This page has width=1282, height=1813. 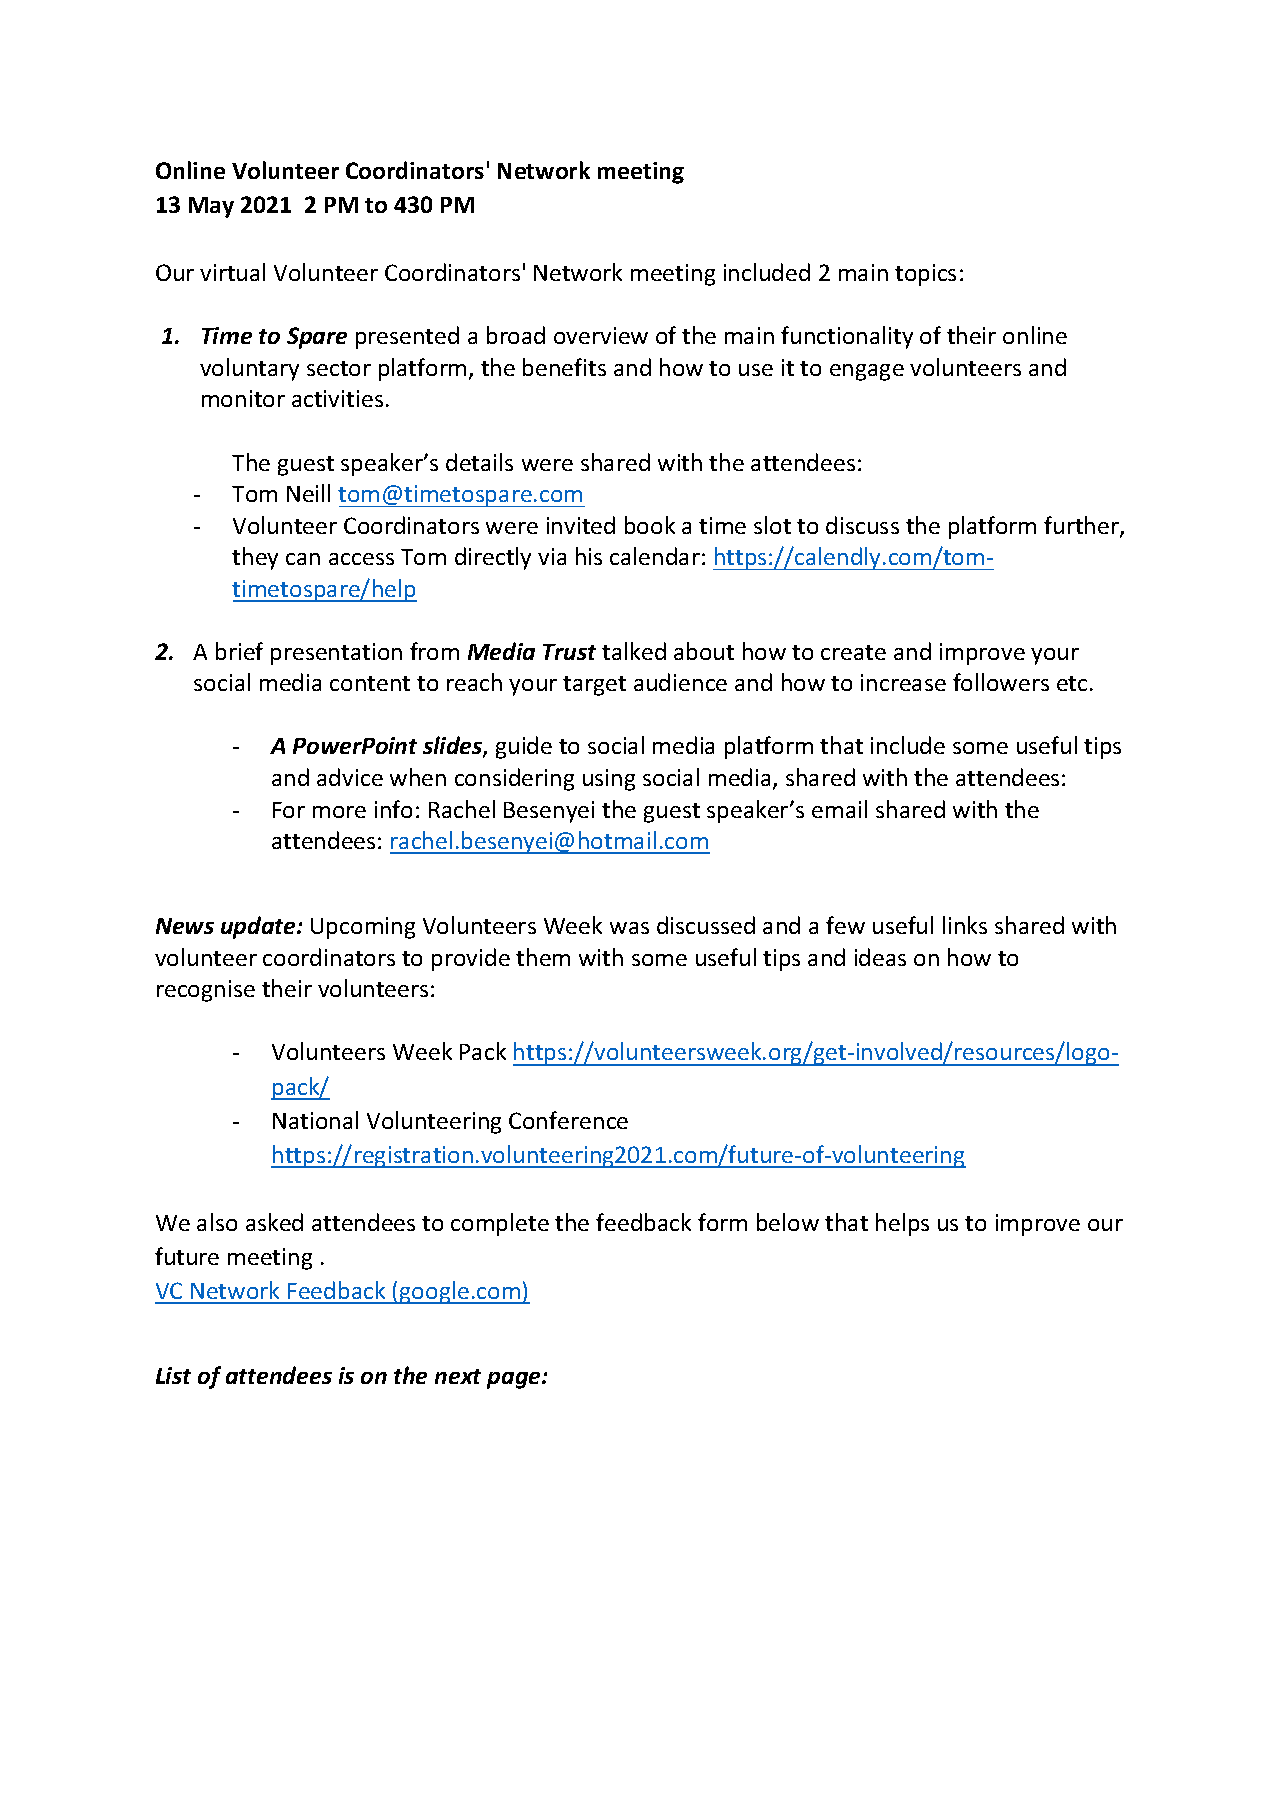 I want to click on book, so click(x=650, y=525).
